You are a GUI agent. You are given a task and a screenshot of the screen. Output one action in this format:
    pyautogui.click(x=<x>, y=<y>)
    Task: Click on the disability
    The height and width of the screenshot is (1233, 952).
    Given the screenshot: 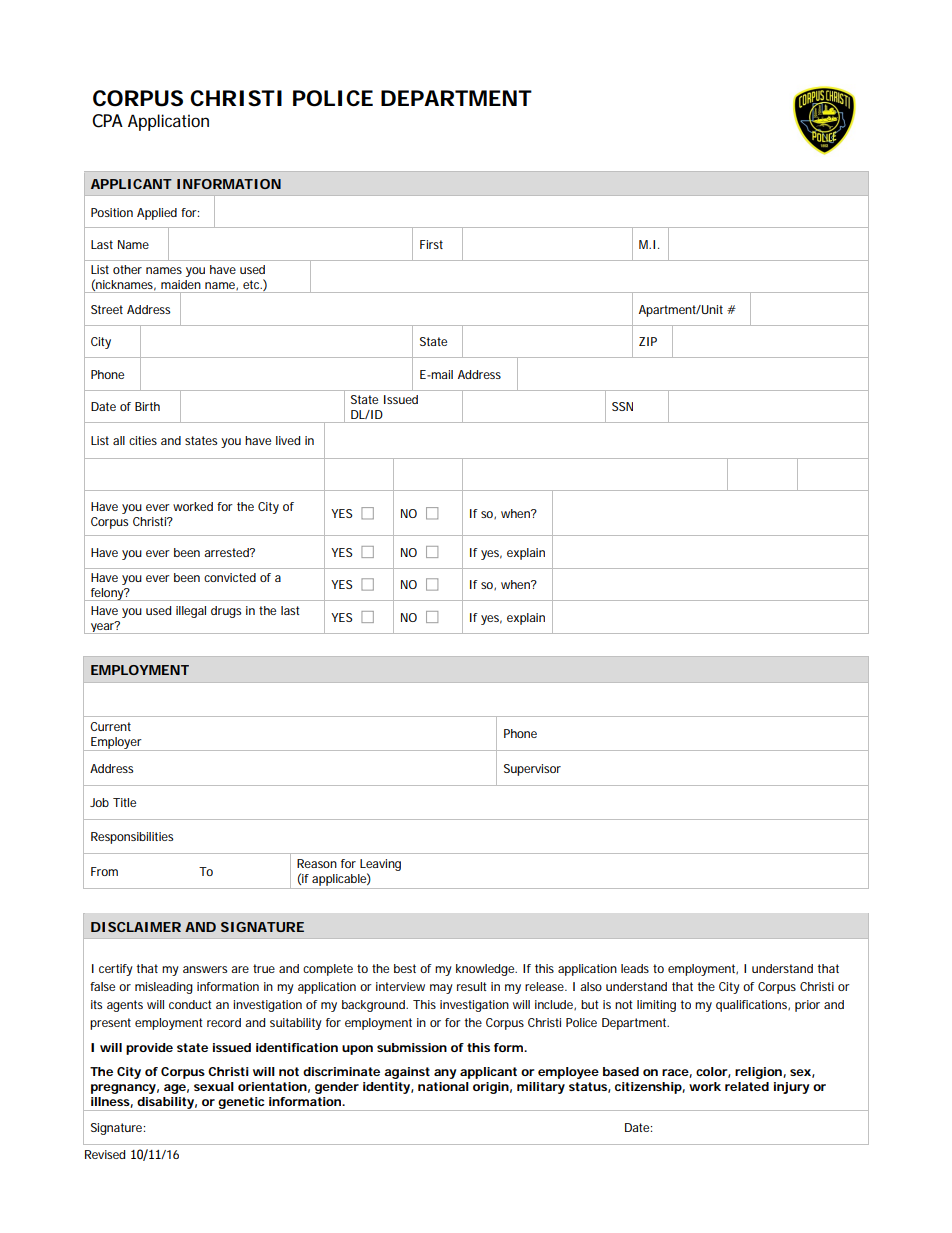 What is the action you would take?
    pyautogui.click(x=165, y=1104)
